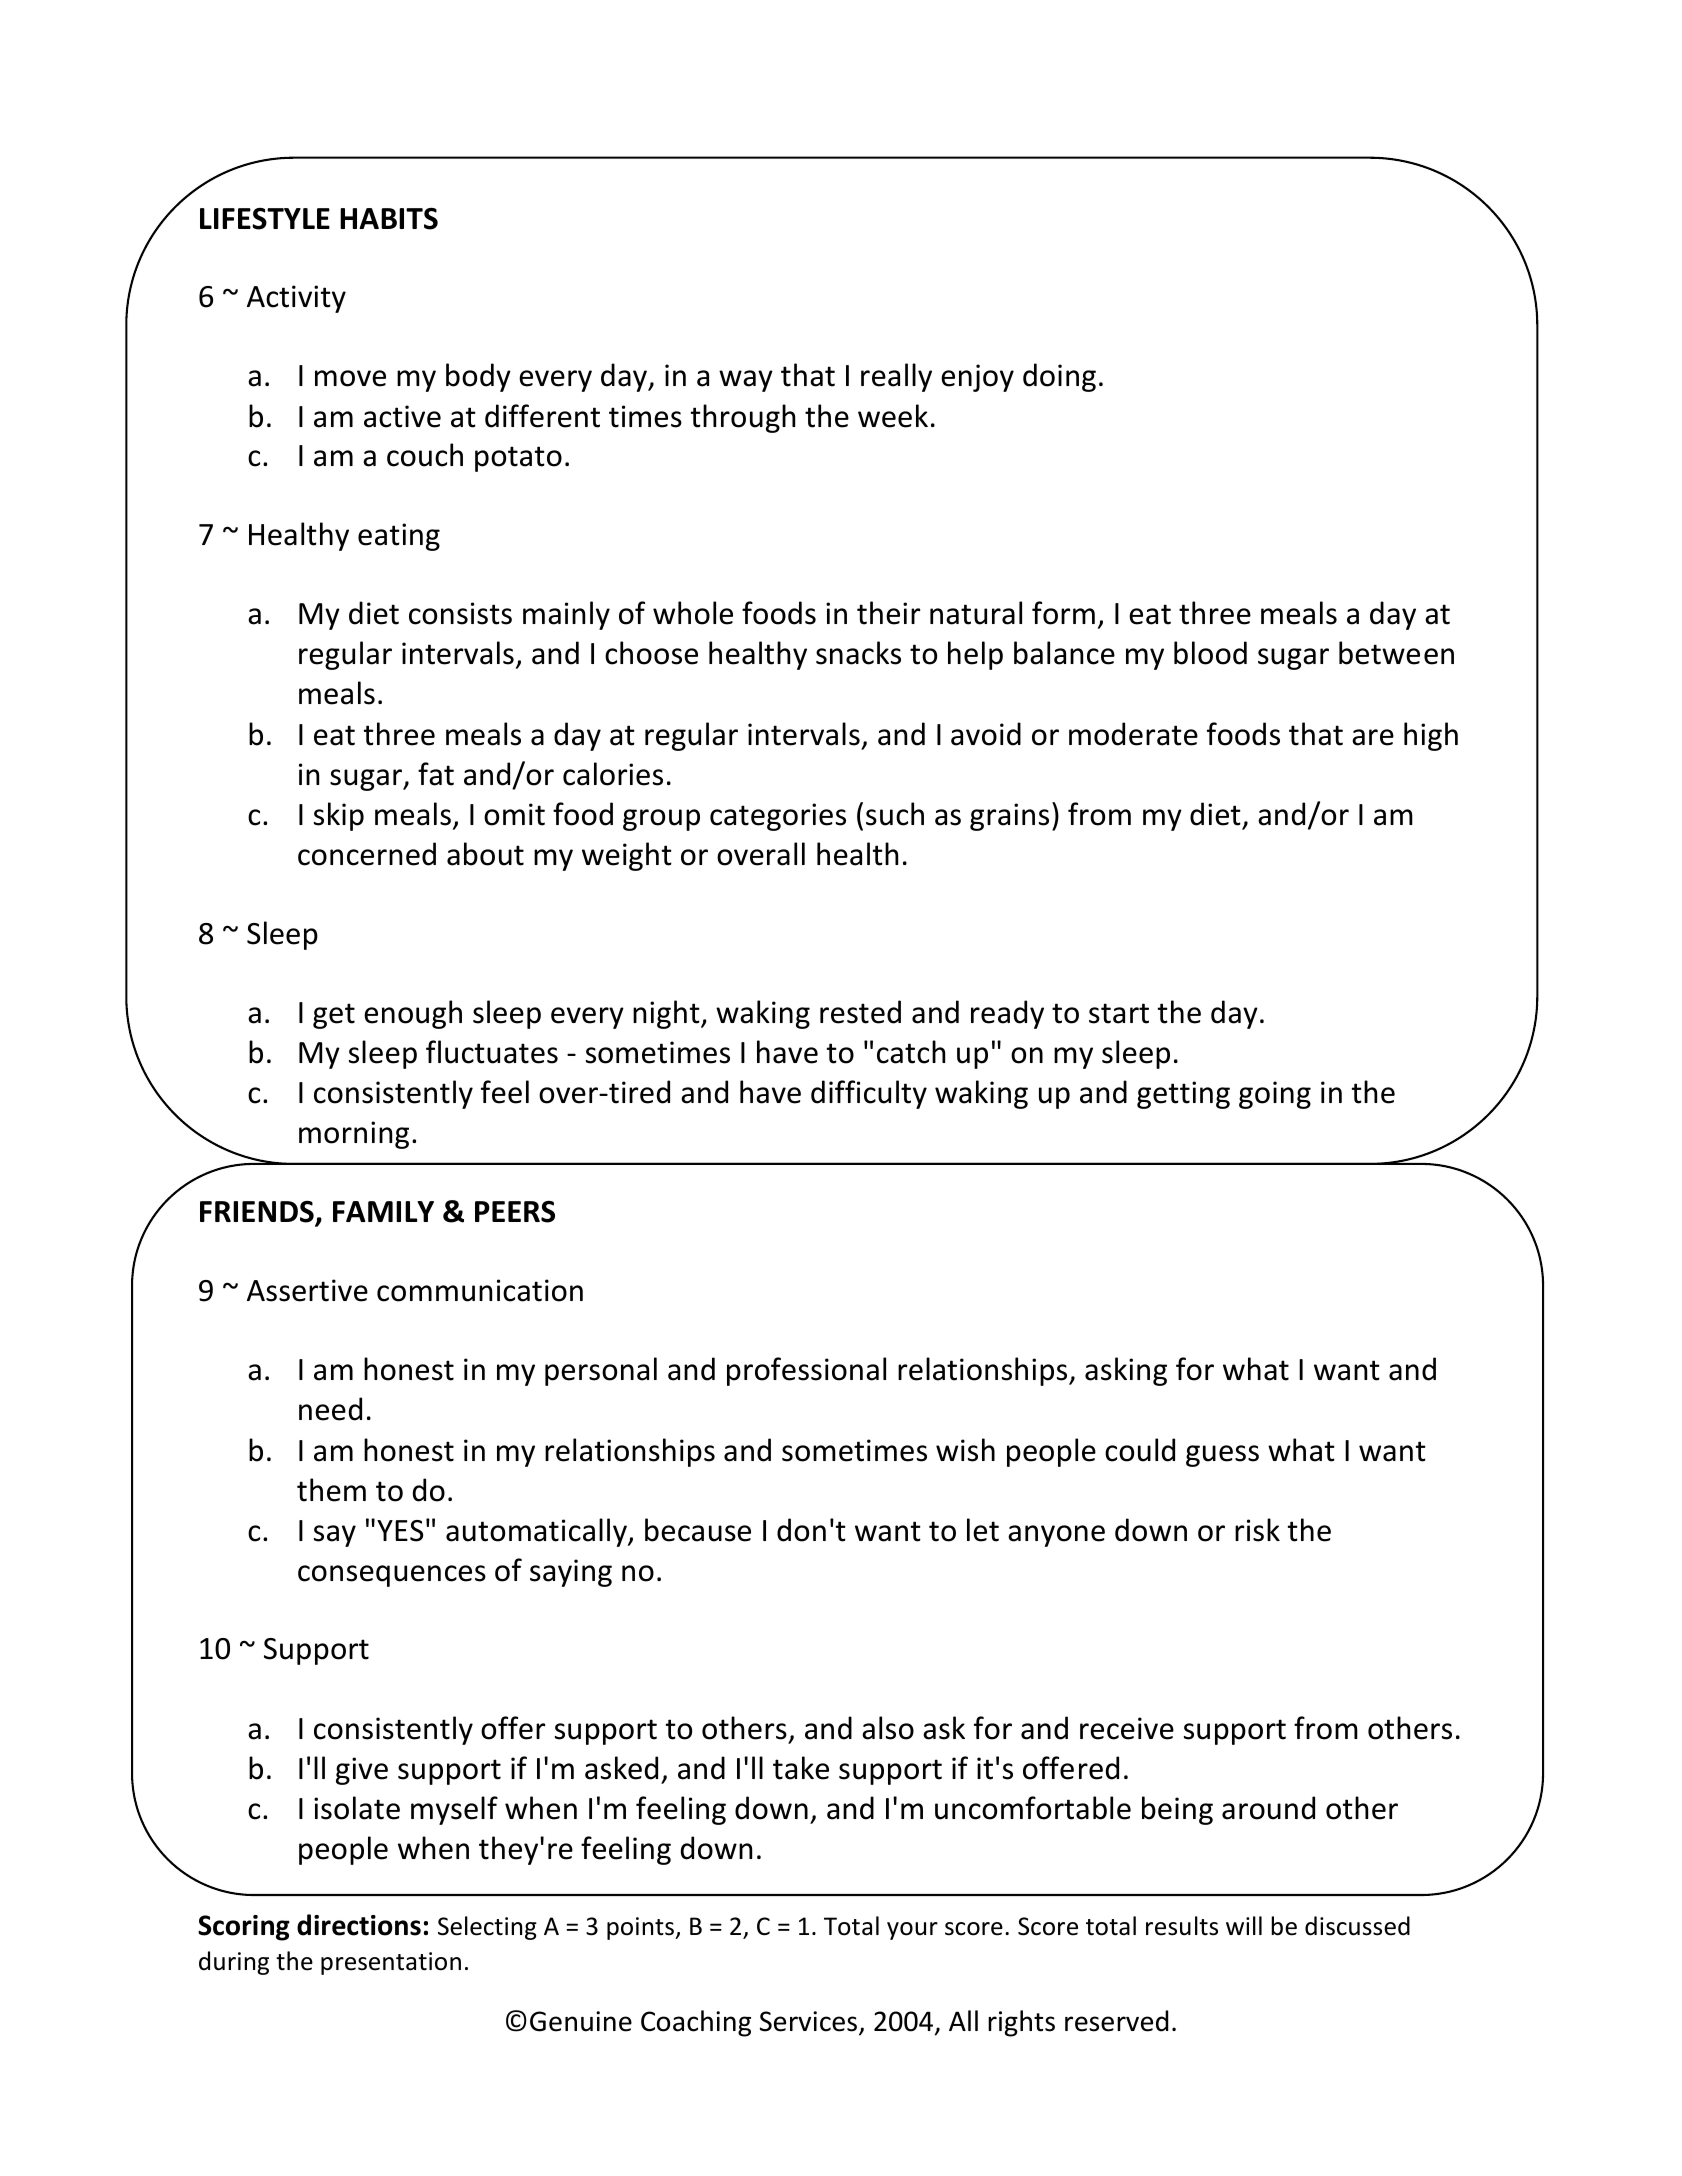 The image size is (1682, 2176). Describe the element at coordinates (1275, 1095) in the image. I see `going` at that location.
